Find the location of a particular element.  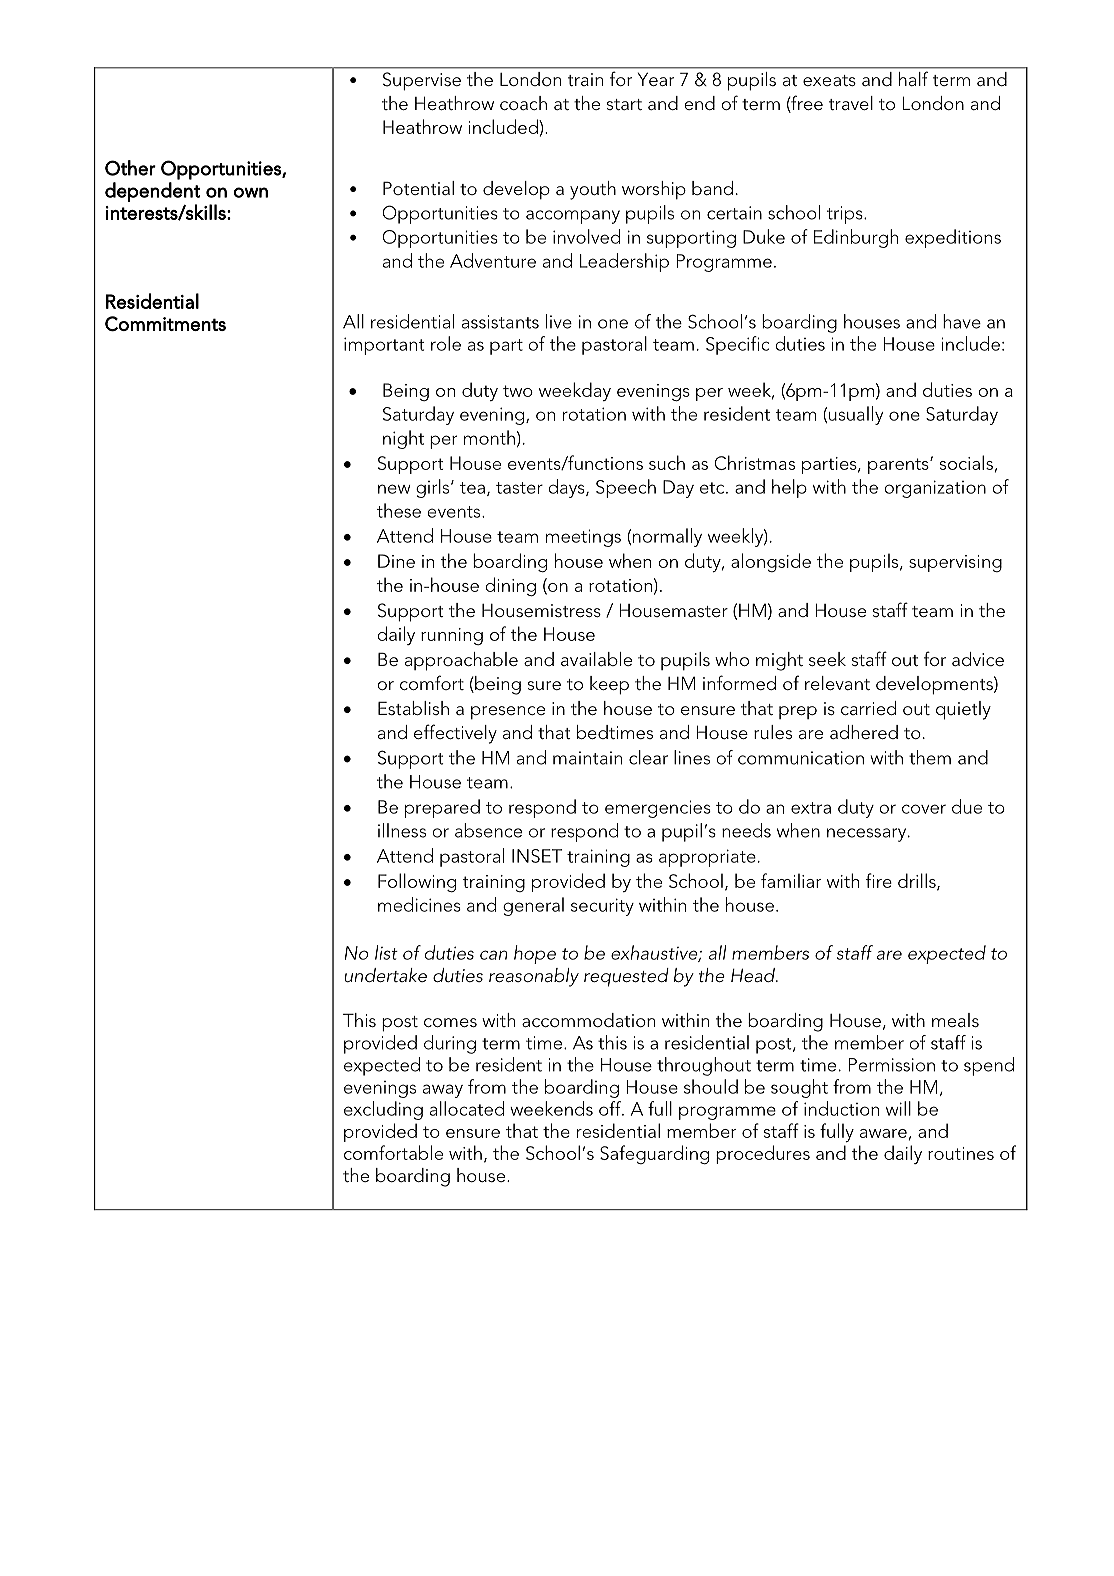

off is located at coordinates (611, 1108).
